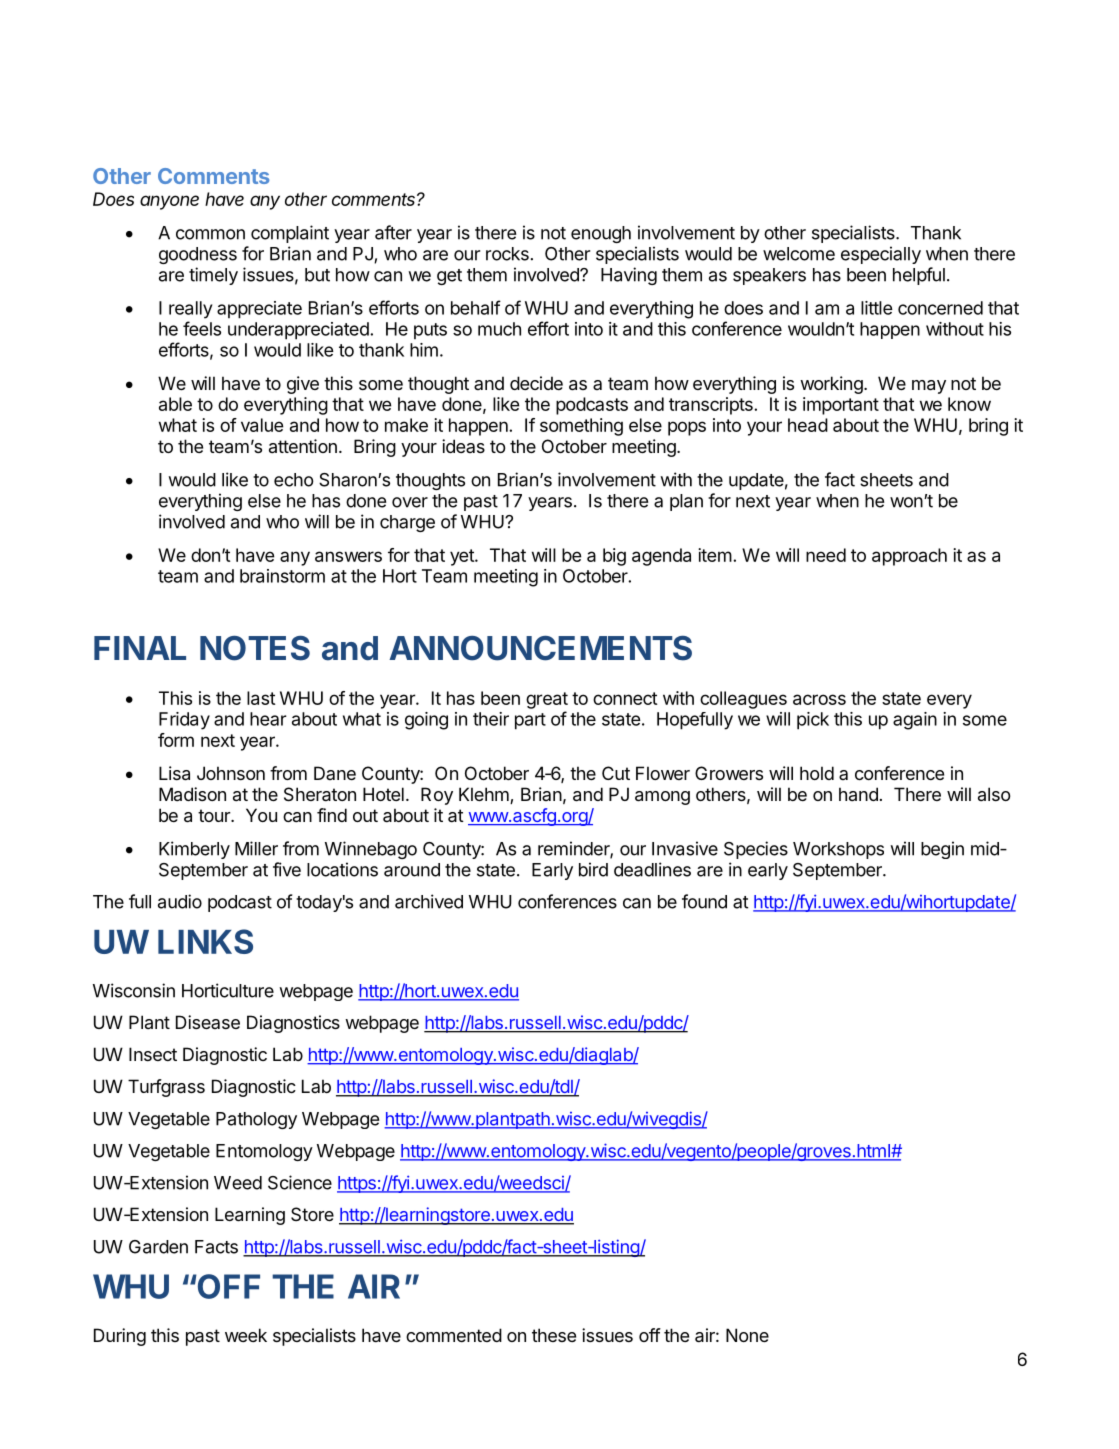 This screenshot has width=1119, height=1449. Describe the element at coordinates (601, 234) in the screenshot. I see `enough` at that location.
